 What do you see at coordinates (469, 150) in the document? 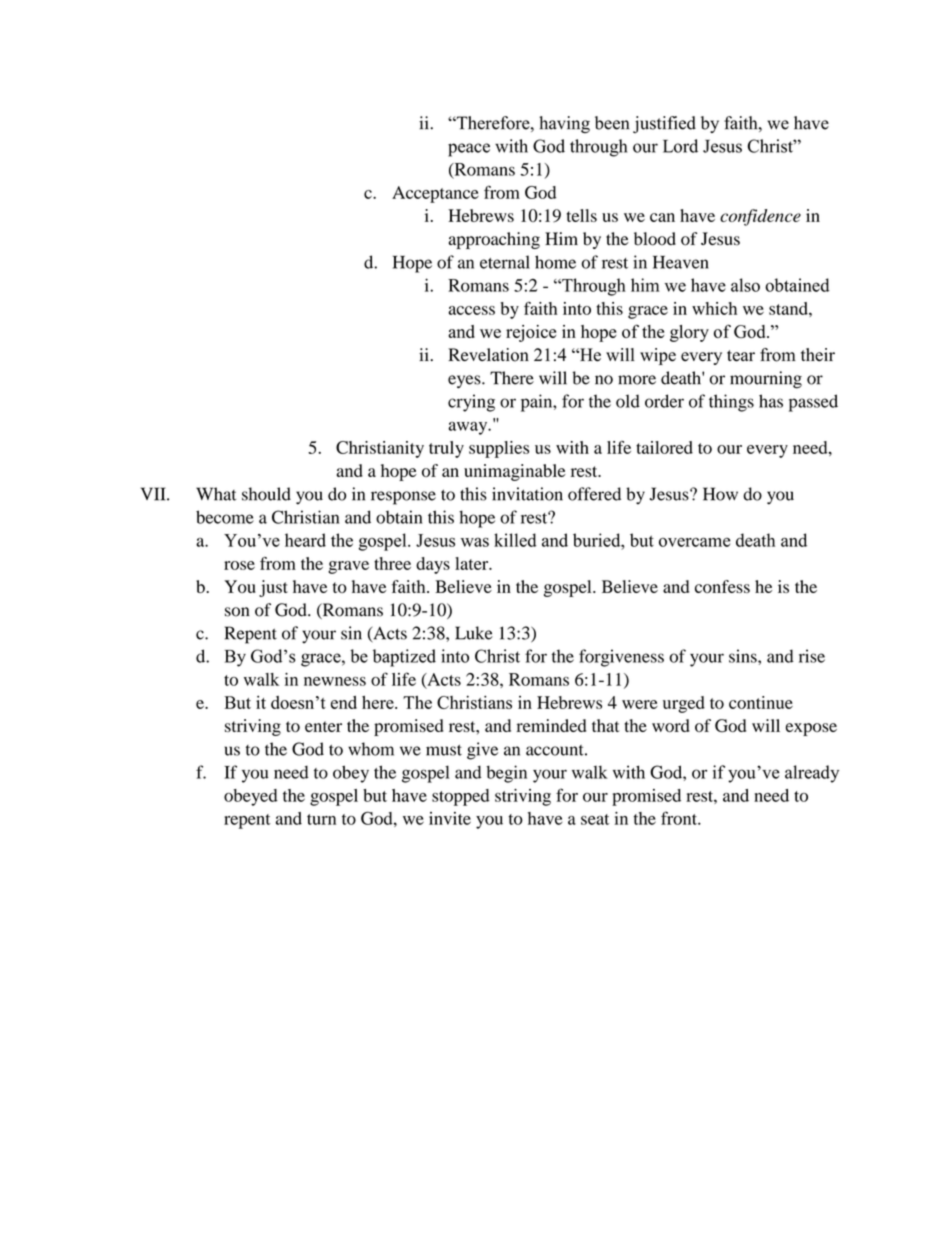
I see `peace` at bounding box center [469, 150].
